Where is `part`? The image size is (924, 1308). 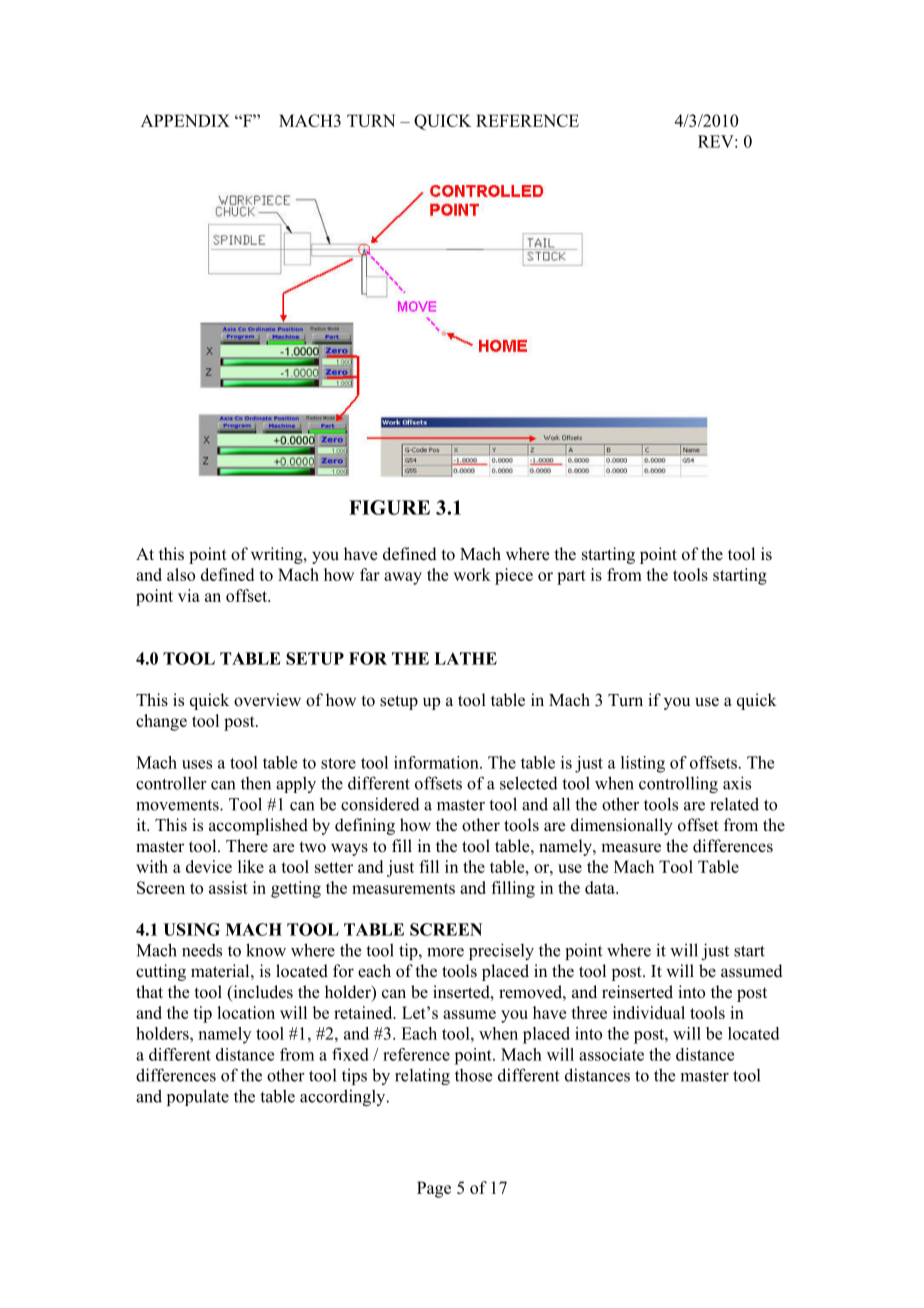 part is located at coordinates (571, 577).
